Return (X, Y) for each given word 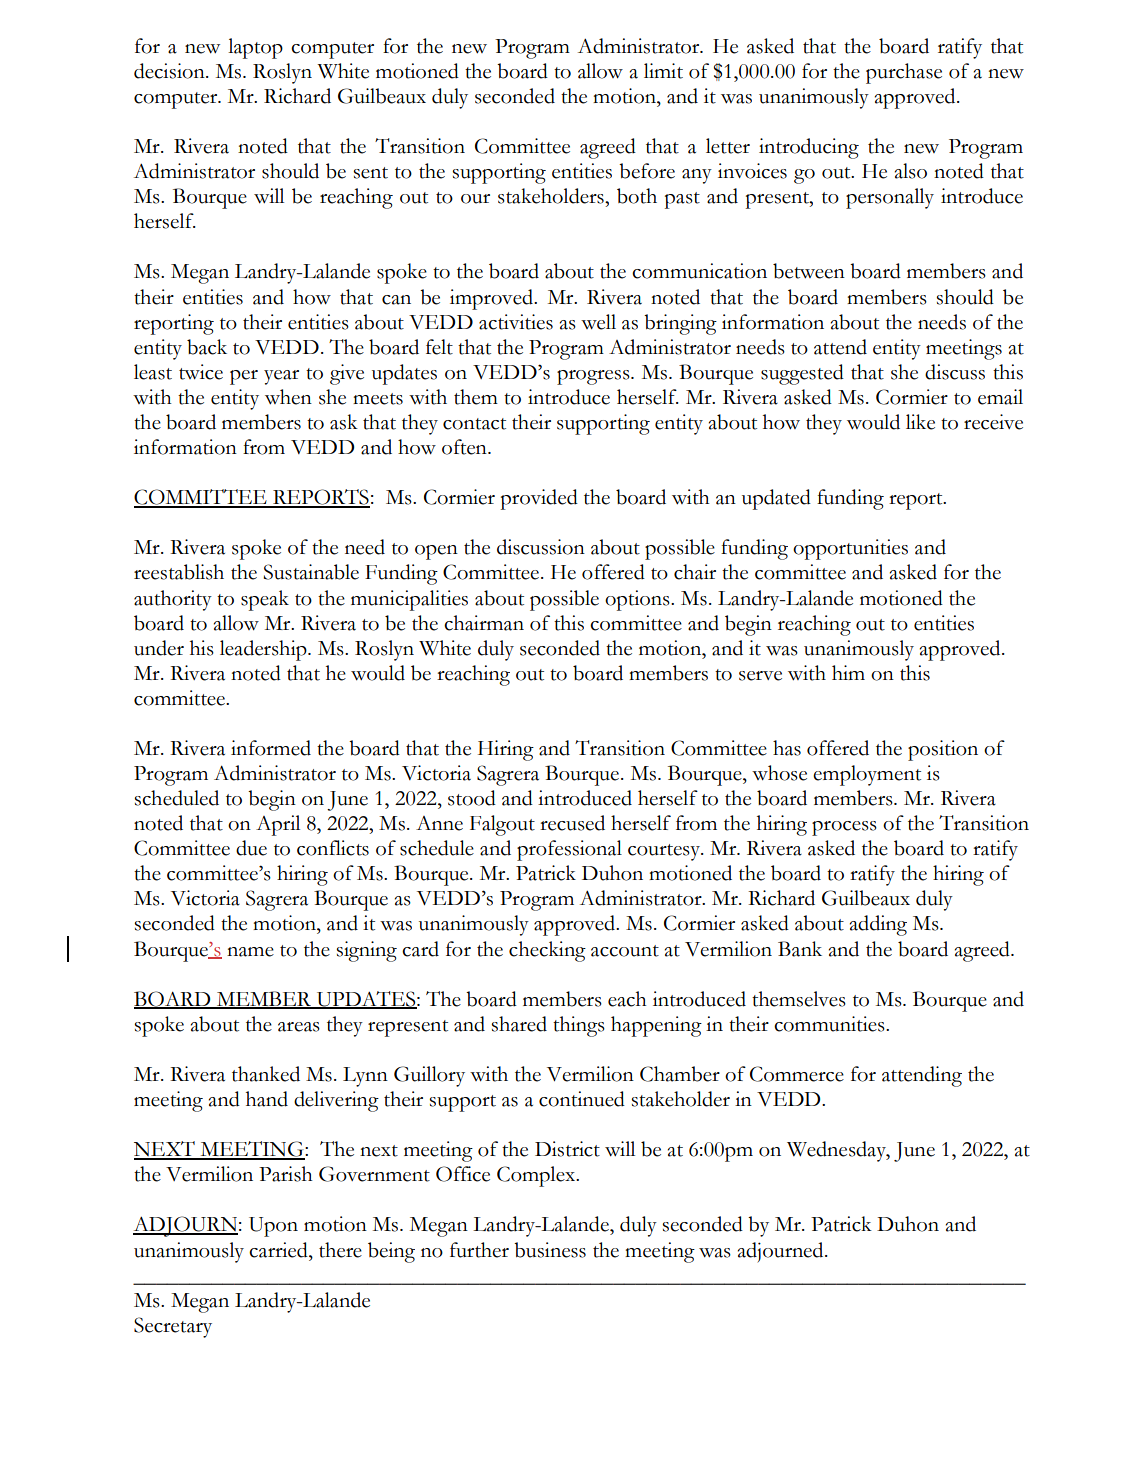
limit (663, 71)
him (848, 672)
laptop (255, 48)
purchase (904, 73)
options (638, 600)
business (550, 1250)
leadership (264, 650)
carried (279, 1250)
